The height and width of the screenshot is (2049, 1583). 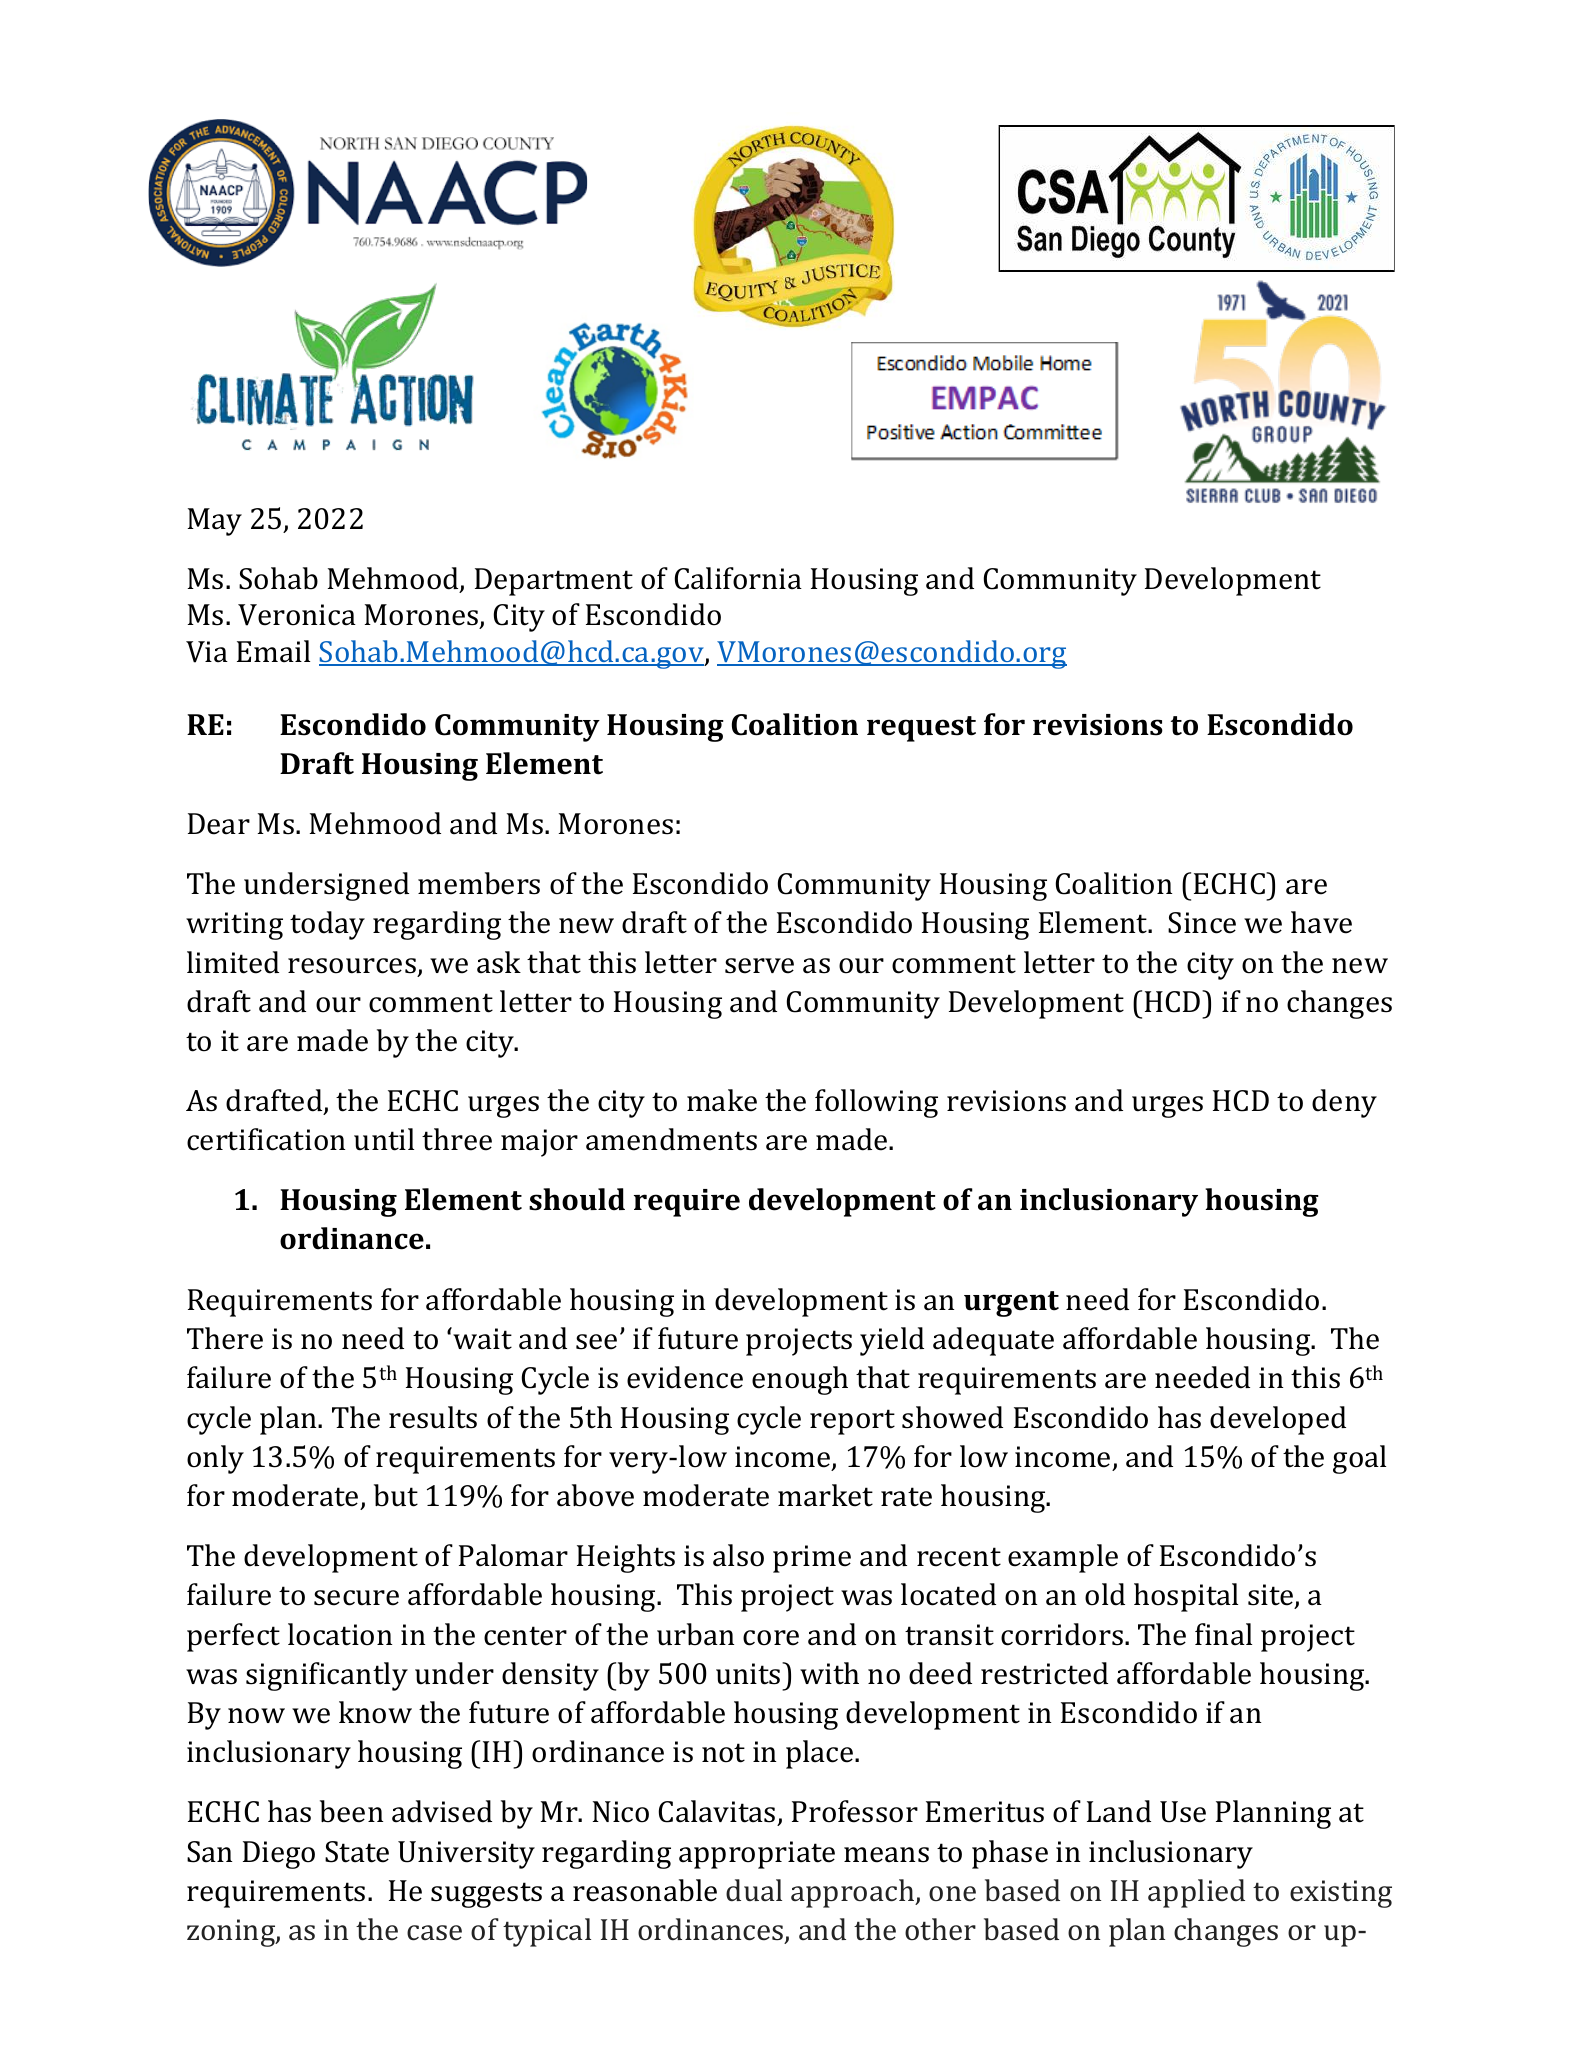 What do you see at coordinates (921, 729) in the screenshot?
I see `request` at bounding box center [921, 729].
